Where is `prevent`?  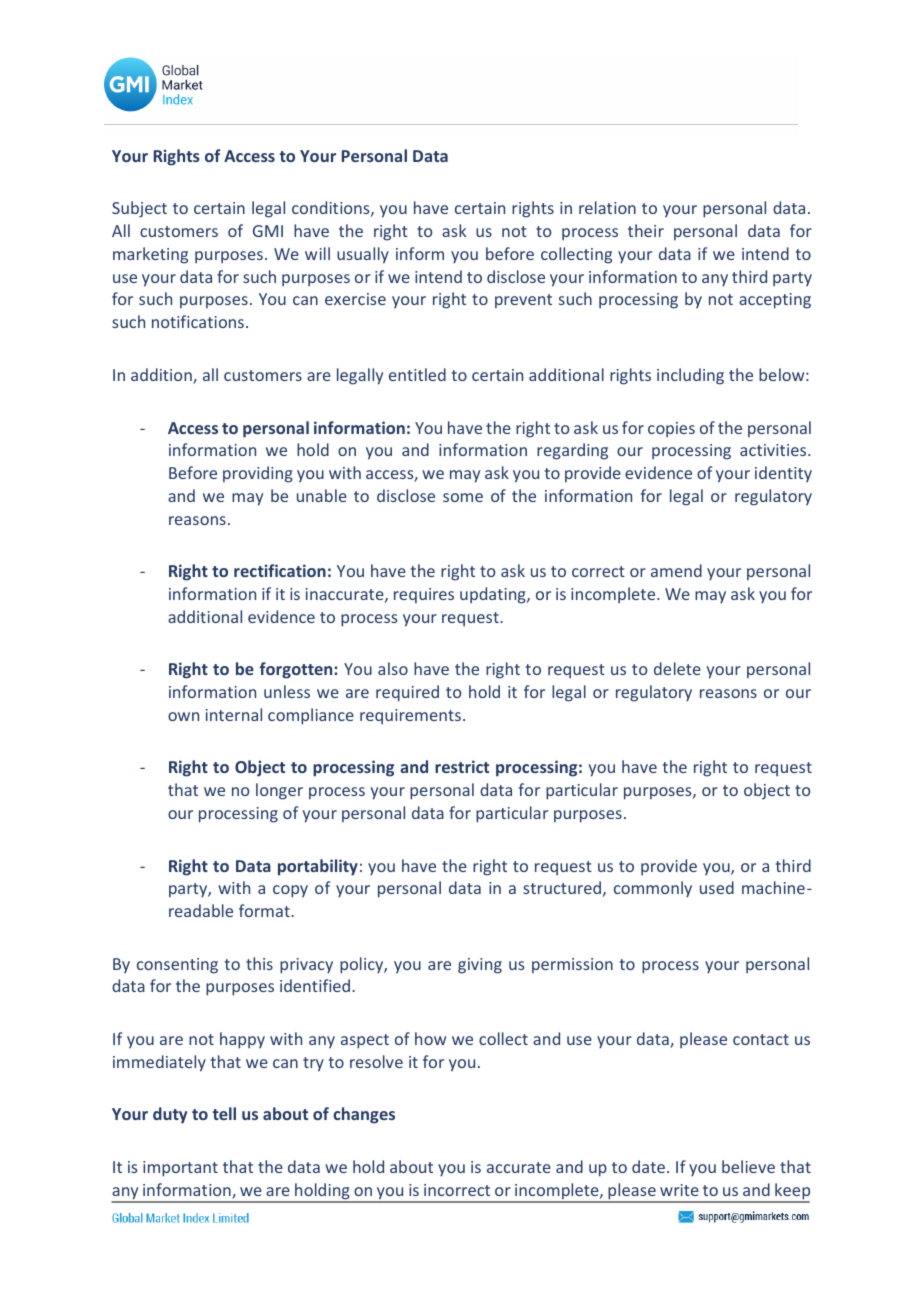
prevent is located at coordinates (523, 301).
